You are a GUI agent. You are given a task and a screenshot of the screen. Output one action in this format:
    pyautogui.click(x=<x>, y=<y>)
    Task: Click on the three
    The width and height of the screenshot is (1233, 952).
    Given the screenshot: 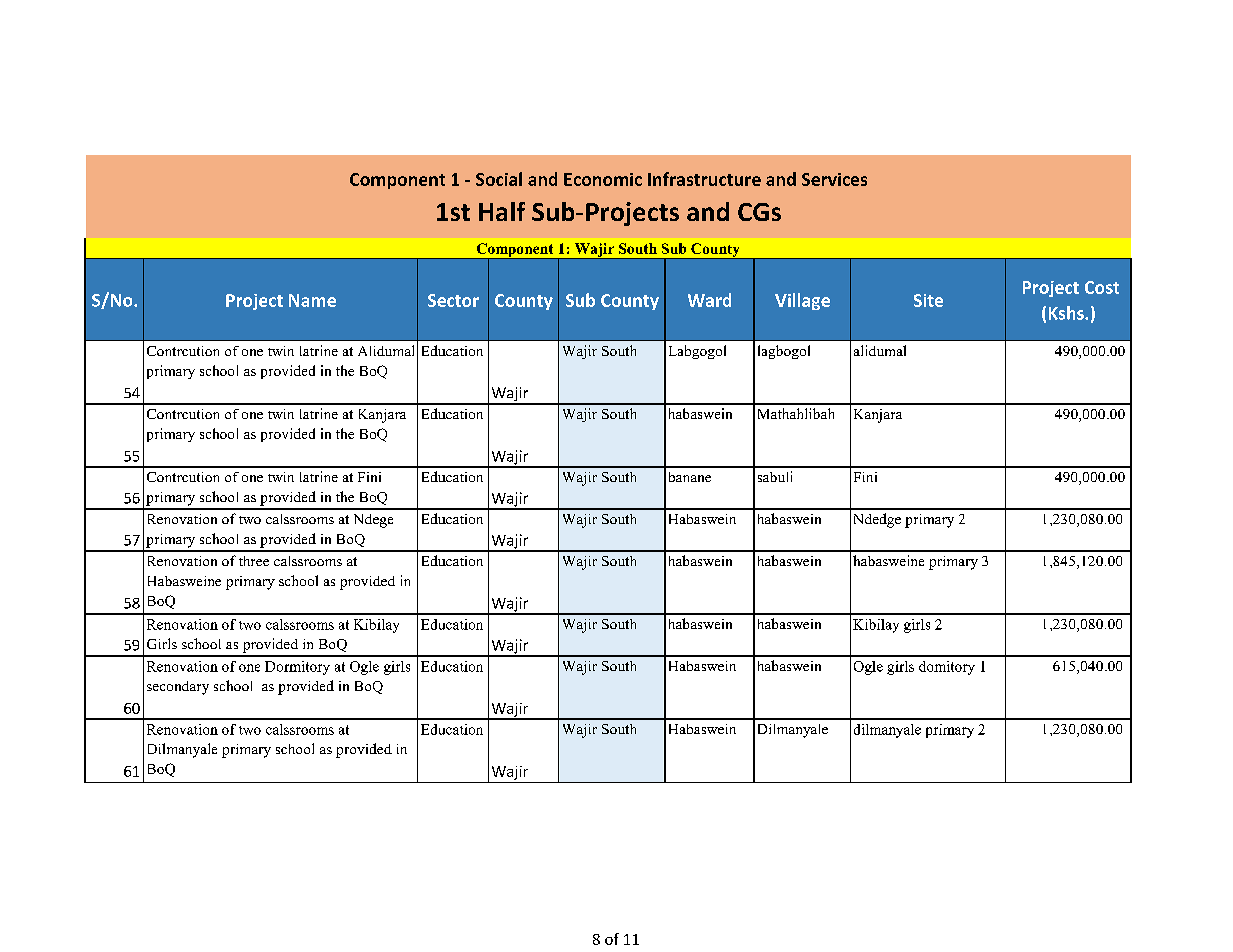 What is the action you would take?
    pyautogui.click(x=254, y=561)
